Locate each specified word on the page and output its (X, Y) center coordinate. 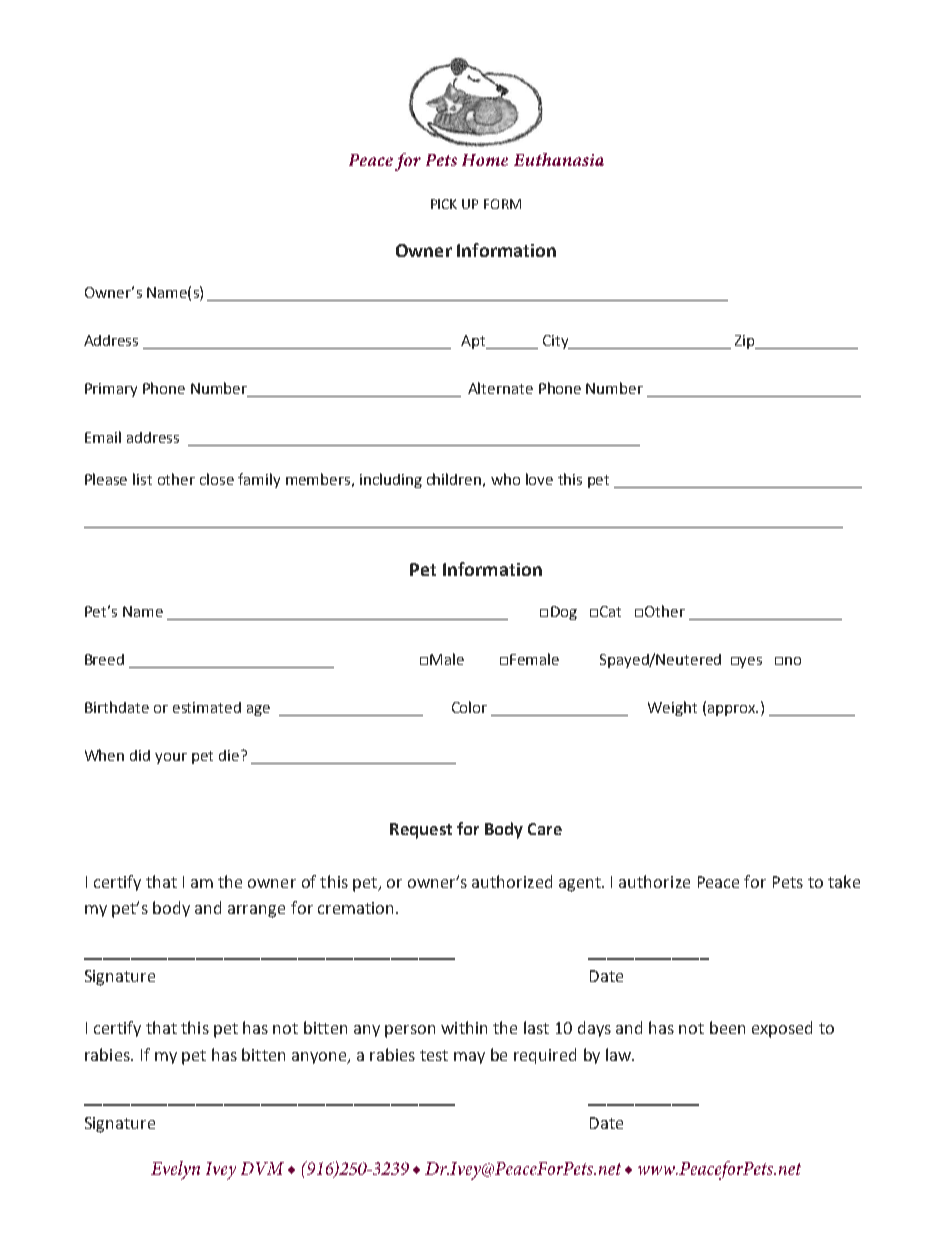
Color (469, 707)
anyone (320, 1058)
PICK (444, 204)
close (217, 479)
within (464, 1027)
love (539, 479)
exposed (782, 1029)
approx (731, 710)
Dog (564, 613)
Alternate (500, 388)
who (505, 479)
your (171, 758)
